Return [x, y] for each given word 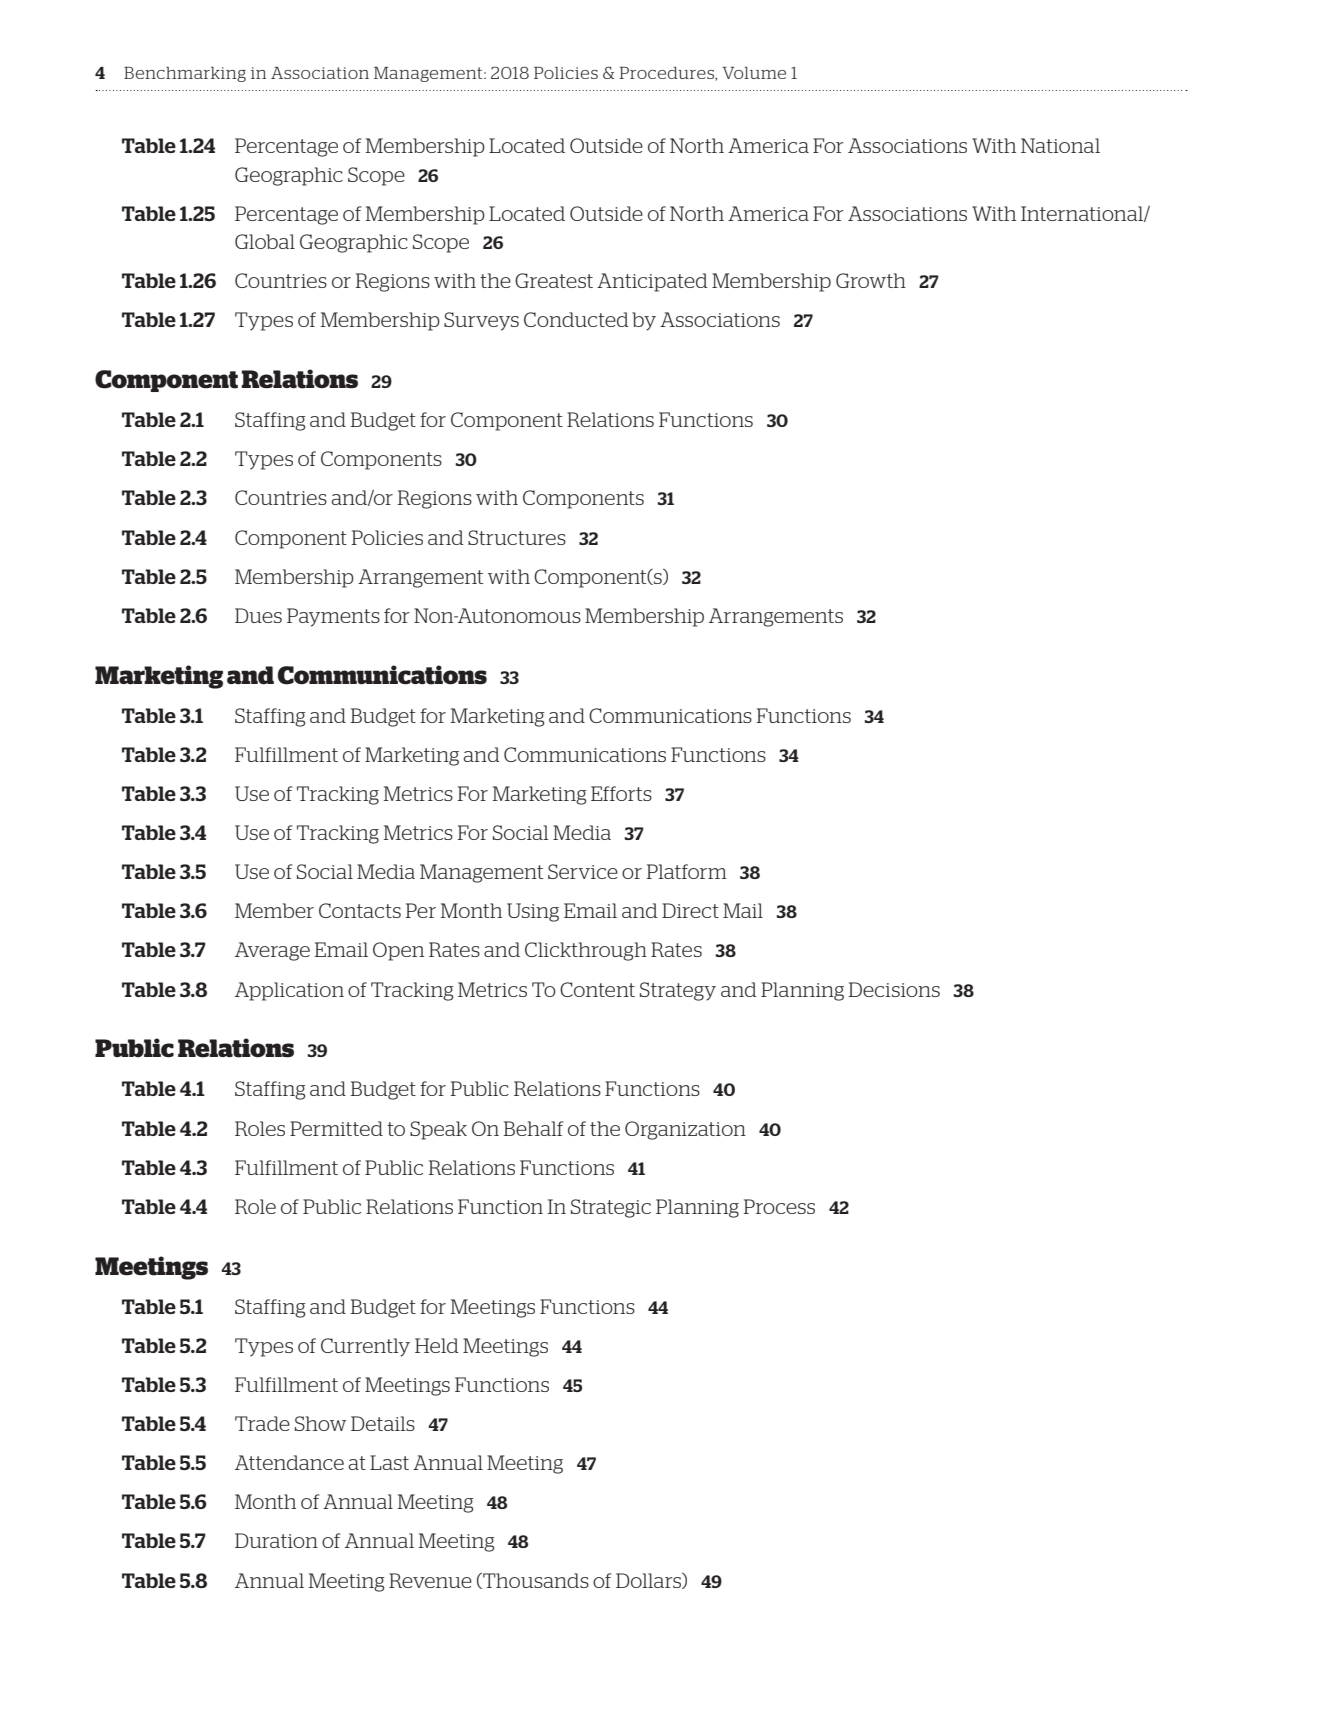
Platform [686, 871]
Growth [871, 280]
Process [779, 1206]
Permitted [336, 1128]
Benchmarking [185, 74]
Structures [517, 537]
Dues [258, 615]
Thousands [535, 1581]
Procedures [668, 74]
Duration [276, 1540]
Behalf [533, 1128]
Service [583, 871]
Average [272, 951]
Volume [754, 73]
